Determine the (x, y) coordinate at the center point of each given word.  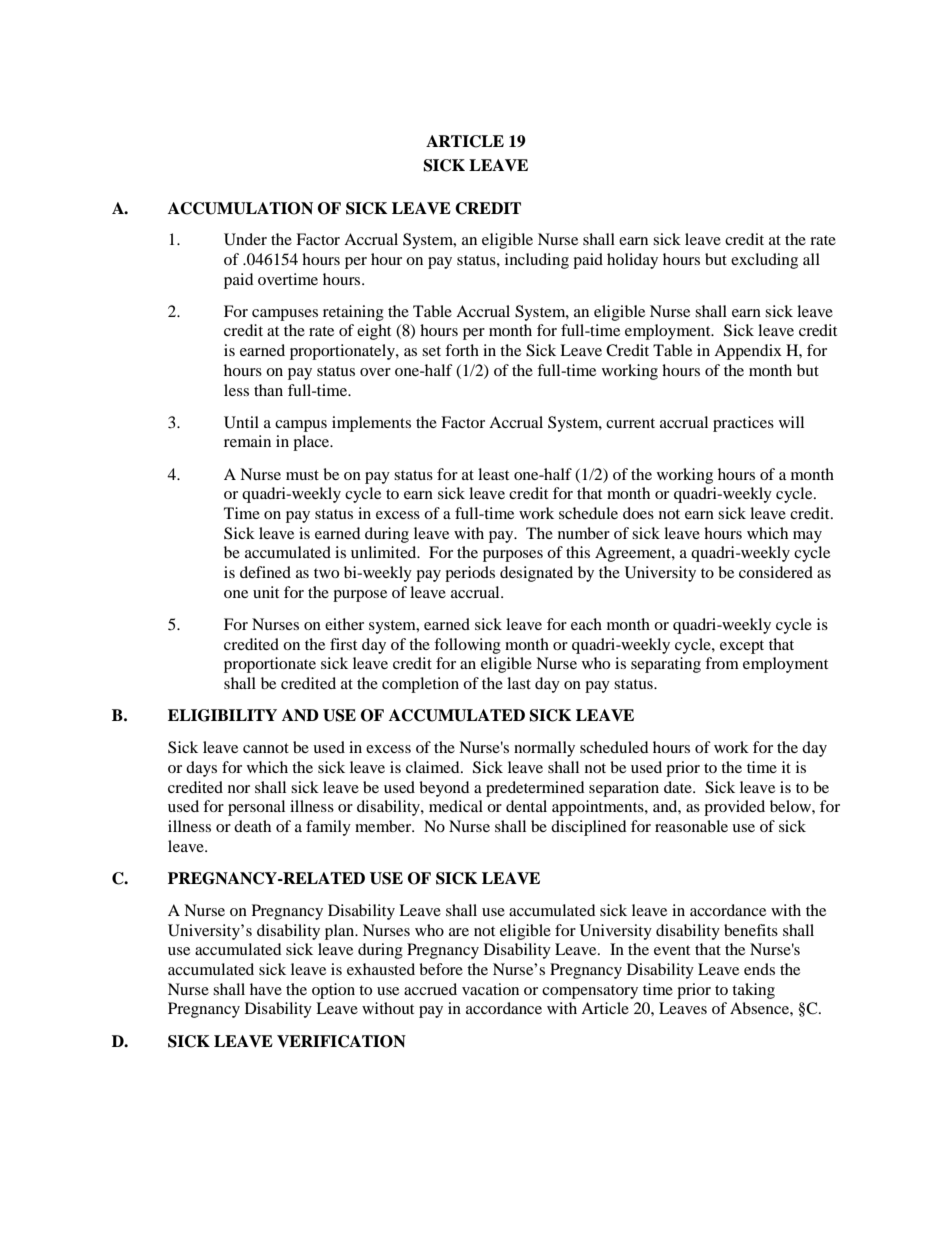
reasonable (691, 826)
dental (526, 806)
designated (536, 574)
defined (265, 572)
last (519, 683)
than (268, 390)
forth (462, 350)
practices (743, 424)
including (537, 261)
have (266, 989)
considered (776, 572)
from (722, 663)
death (252, 826)
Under (245, 239)
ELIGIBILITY (222, 715)
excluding (764, 261)
